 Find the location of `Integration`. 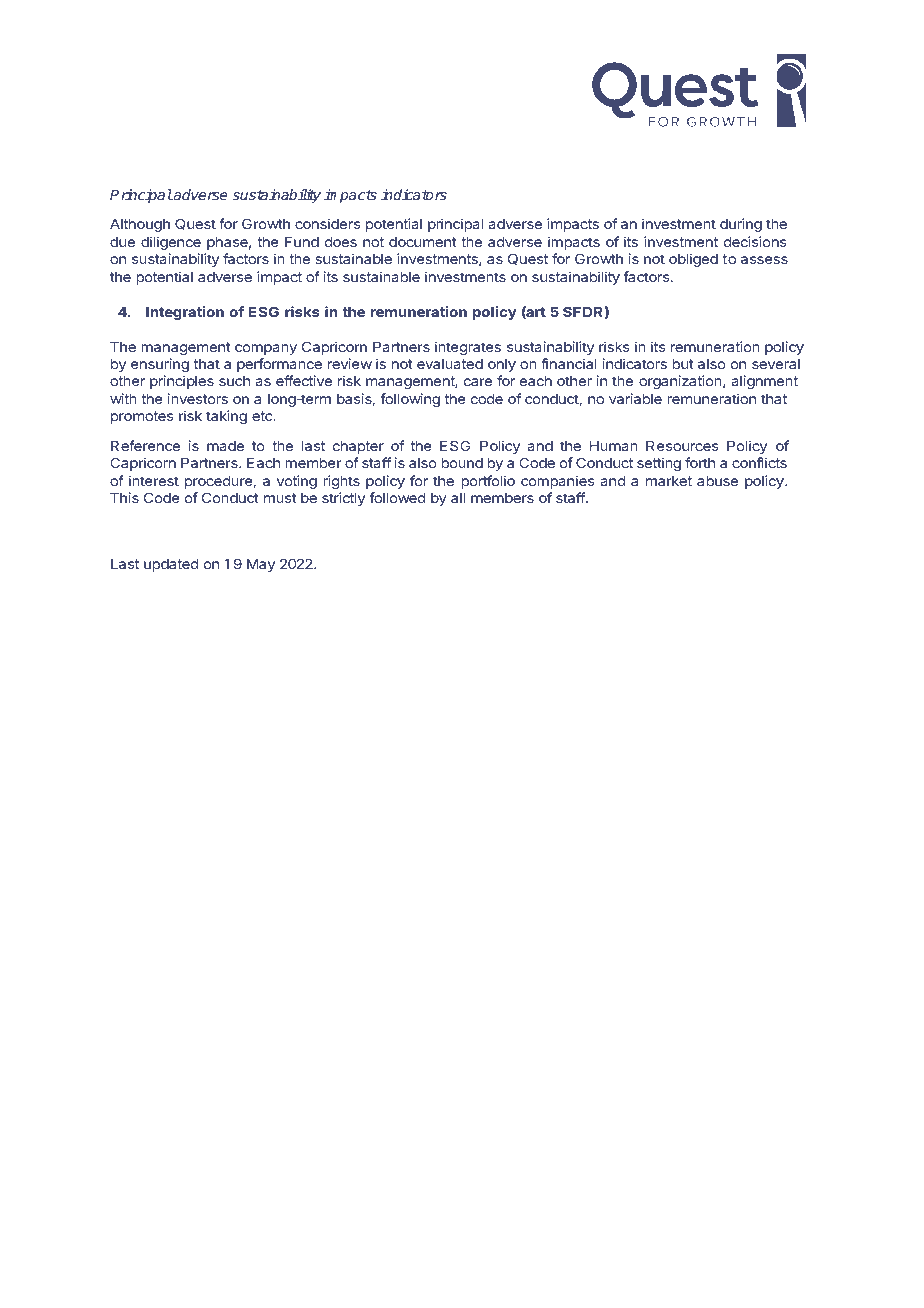

Integration is located at coordinates (185, 313).
